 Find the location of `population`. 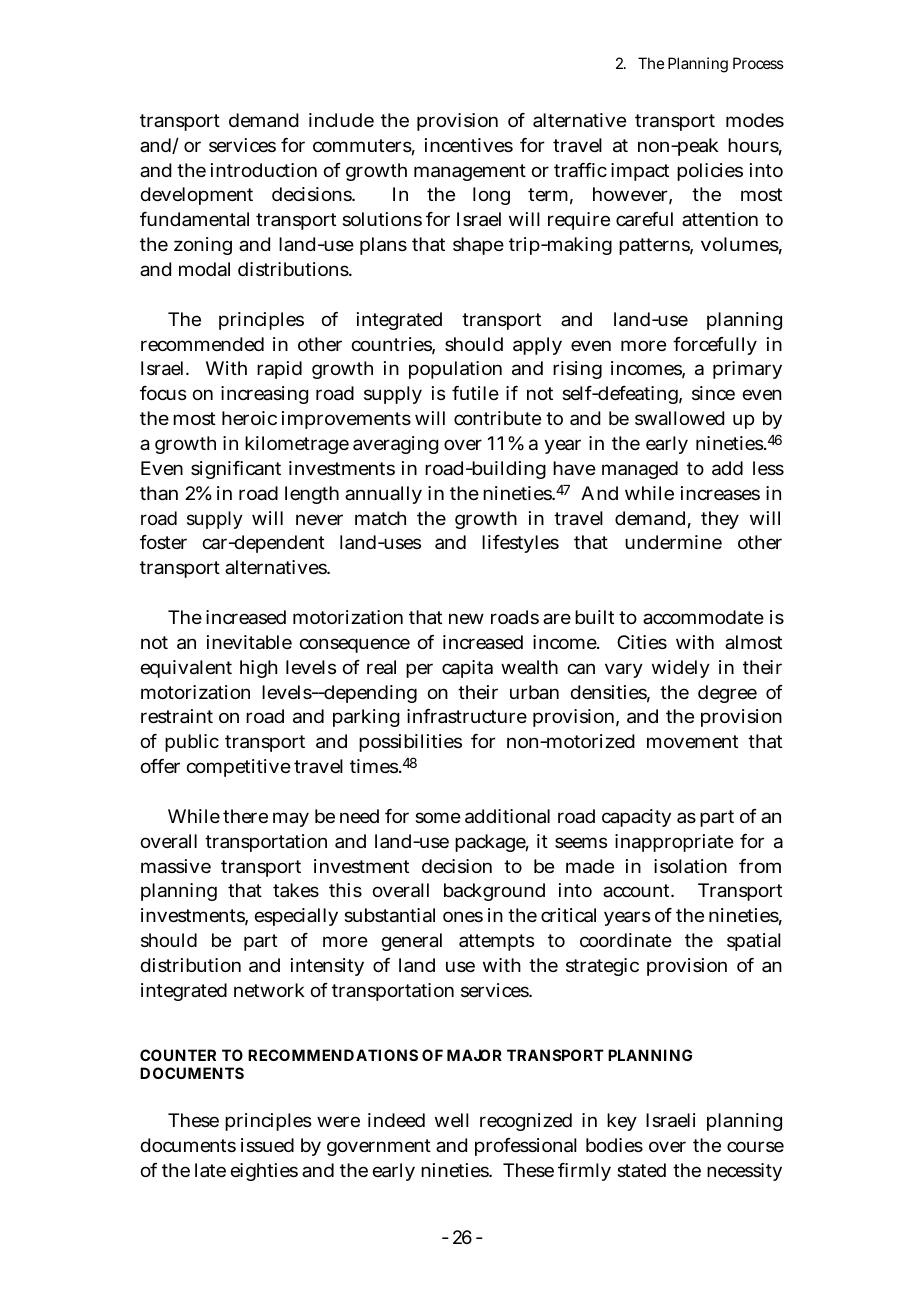

population is located at coordinates (455, 370).
